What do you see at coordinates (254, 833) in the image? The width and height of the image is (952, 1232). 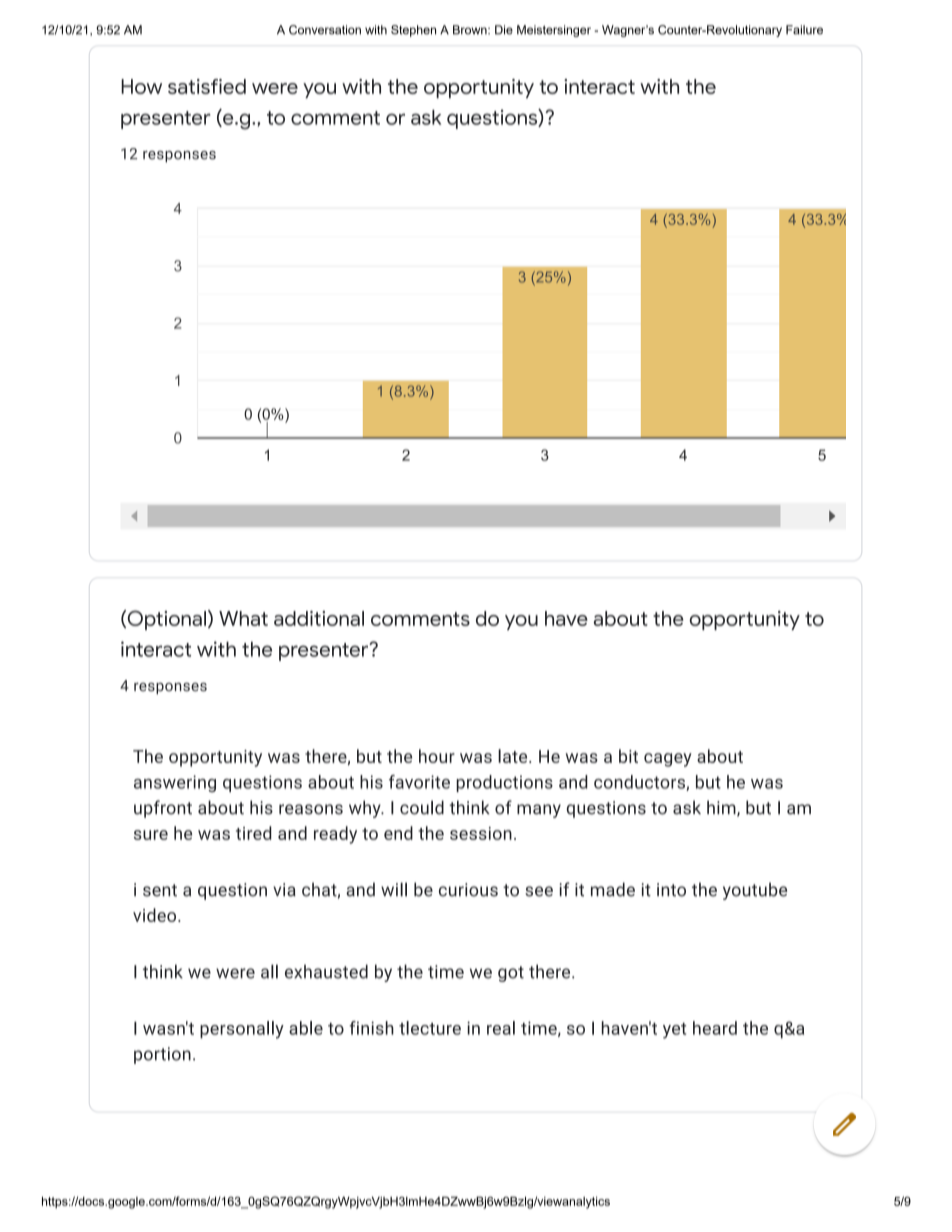 I see `tired` at bounding box center [254, 833].
